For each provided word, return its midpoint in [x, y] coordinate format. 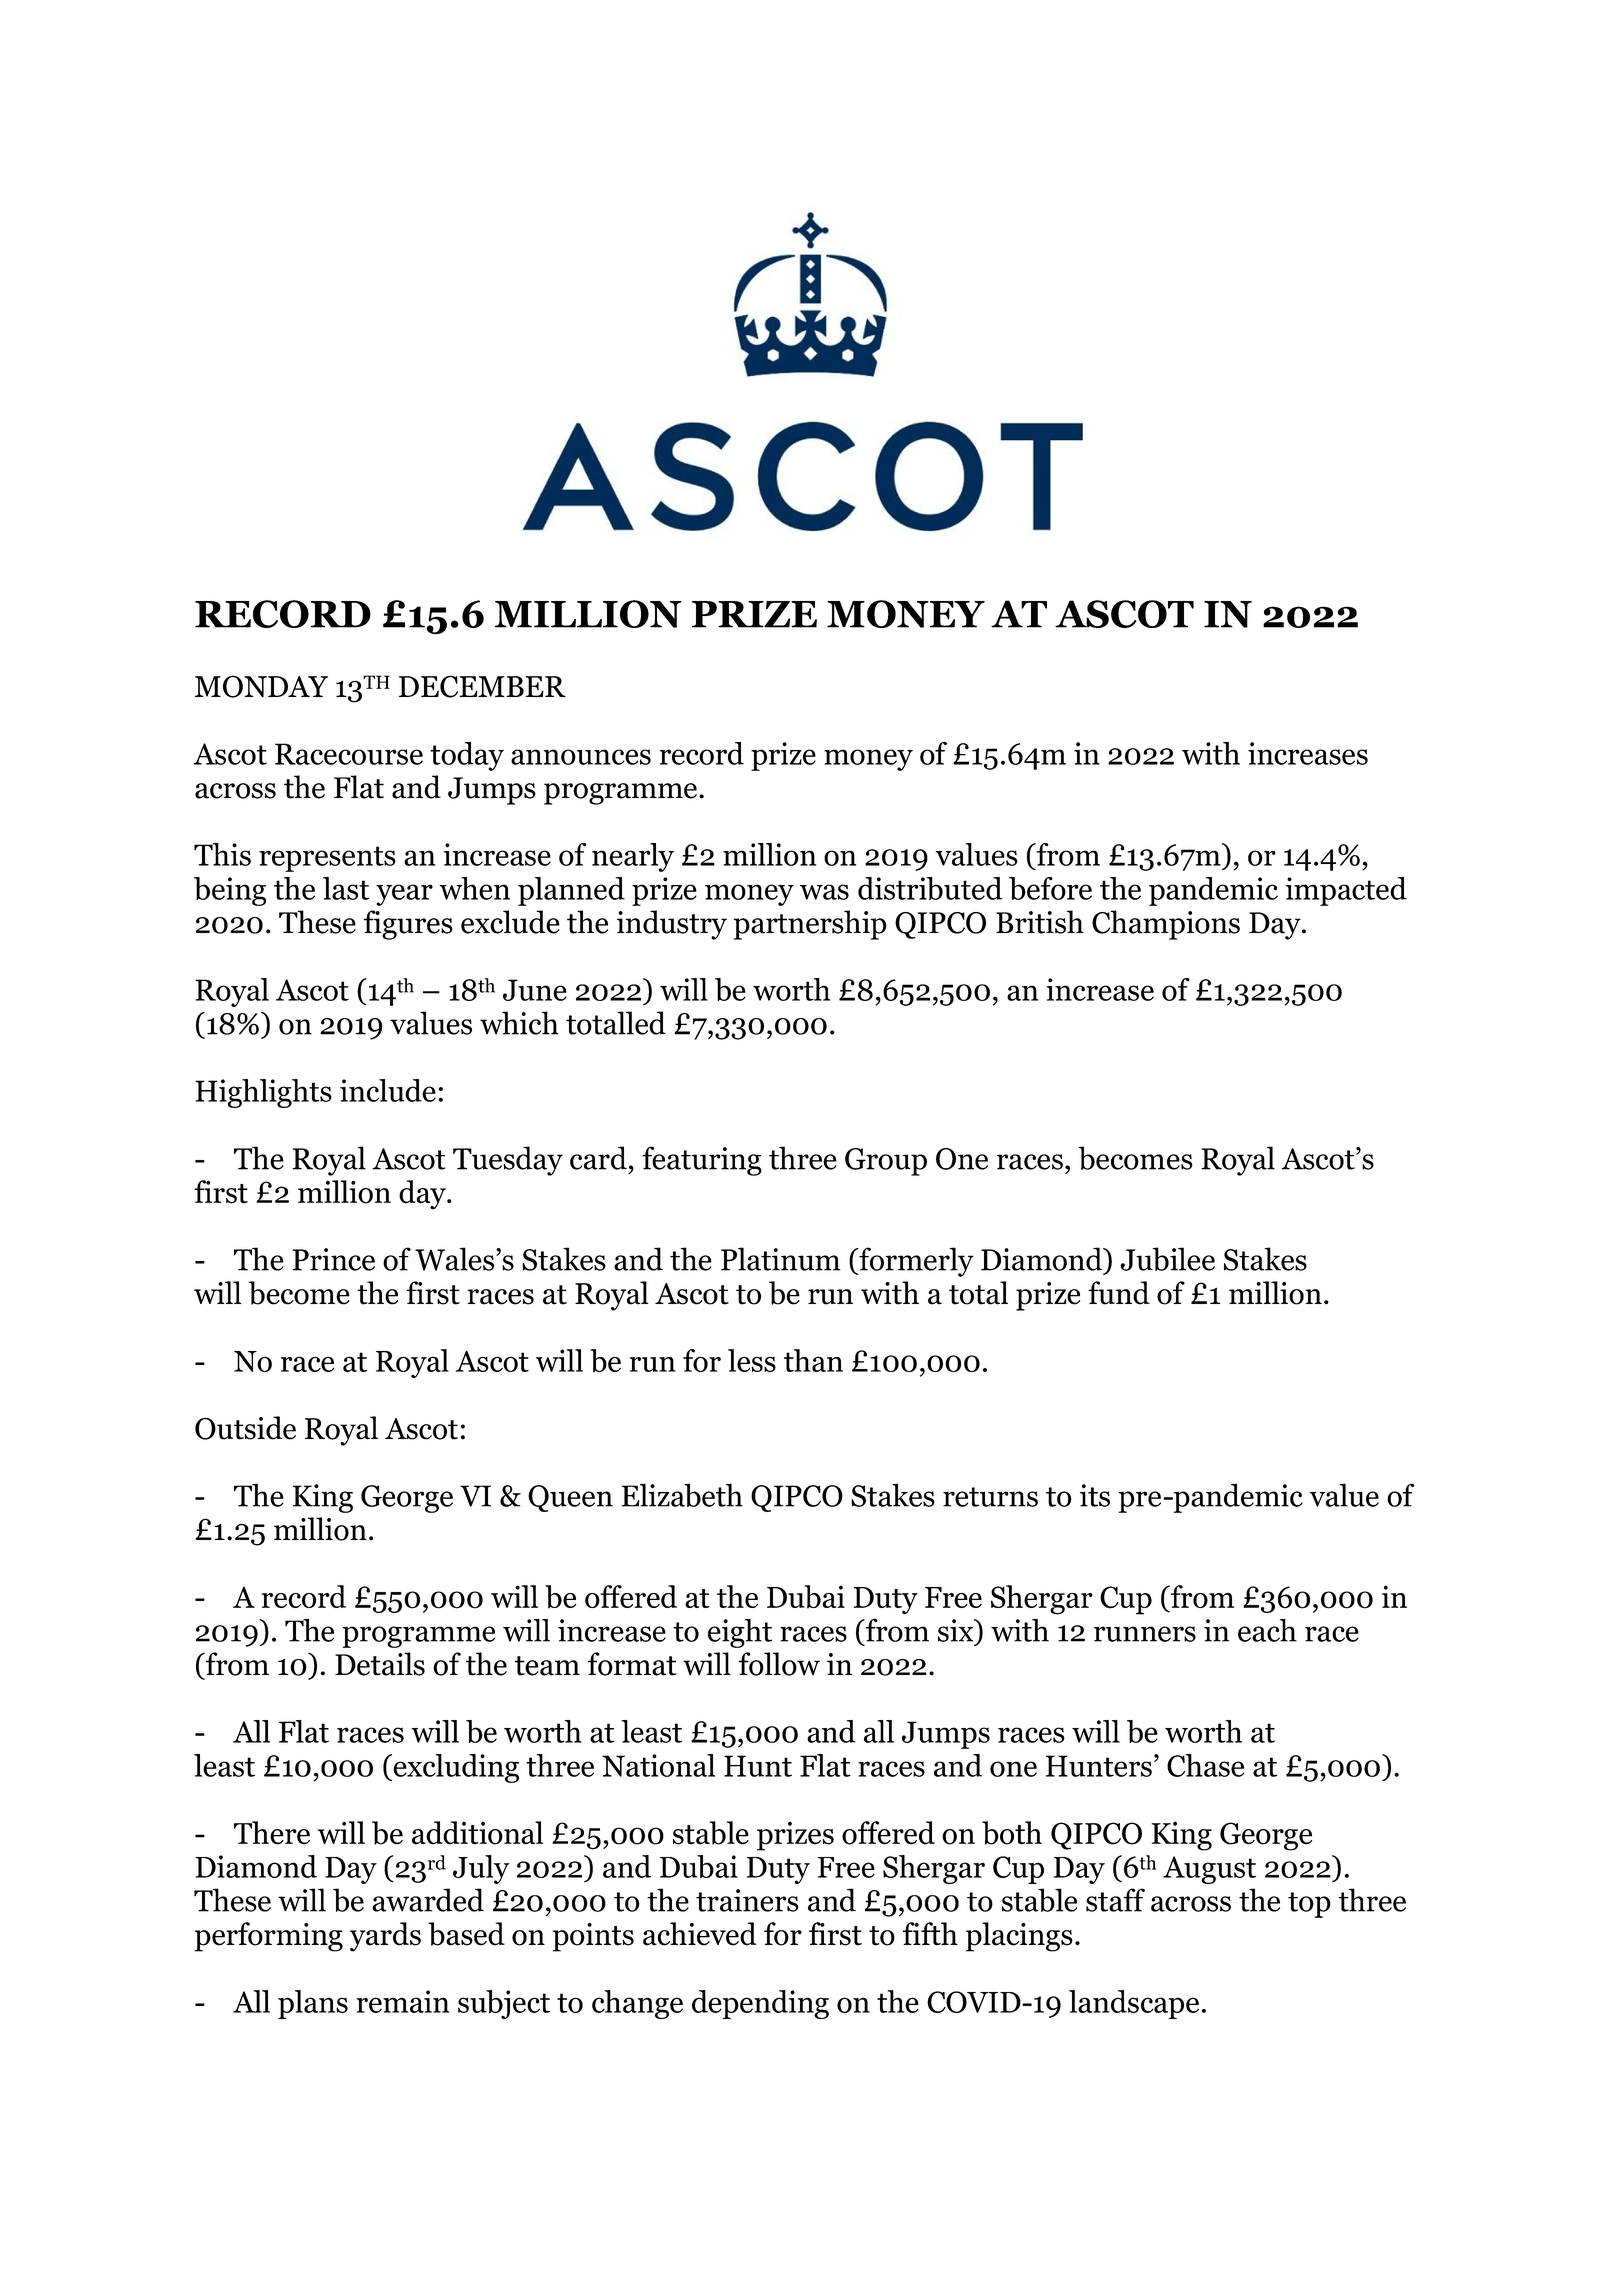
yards [385, 1937]
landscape [1134, 2004]
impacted [1346, 891]
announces [581, 757]
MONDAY [261, 686]
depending [760, 2004]
